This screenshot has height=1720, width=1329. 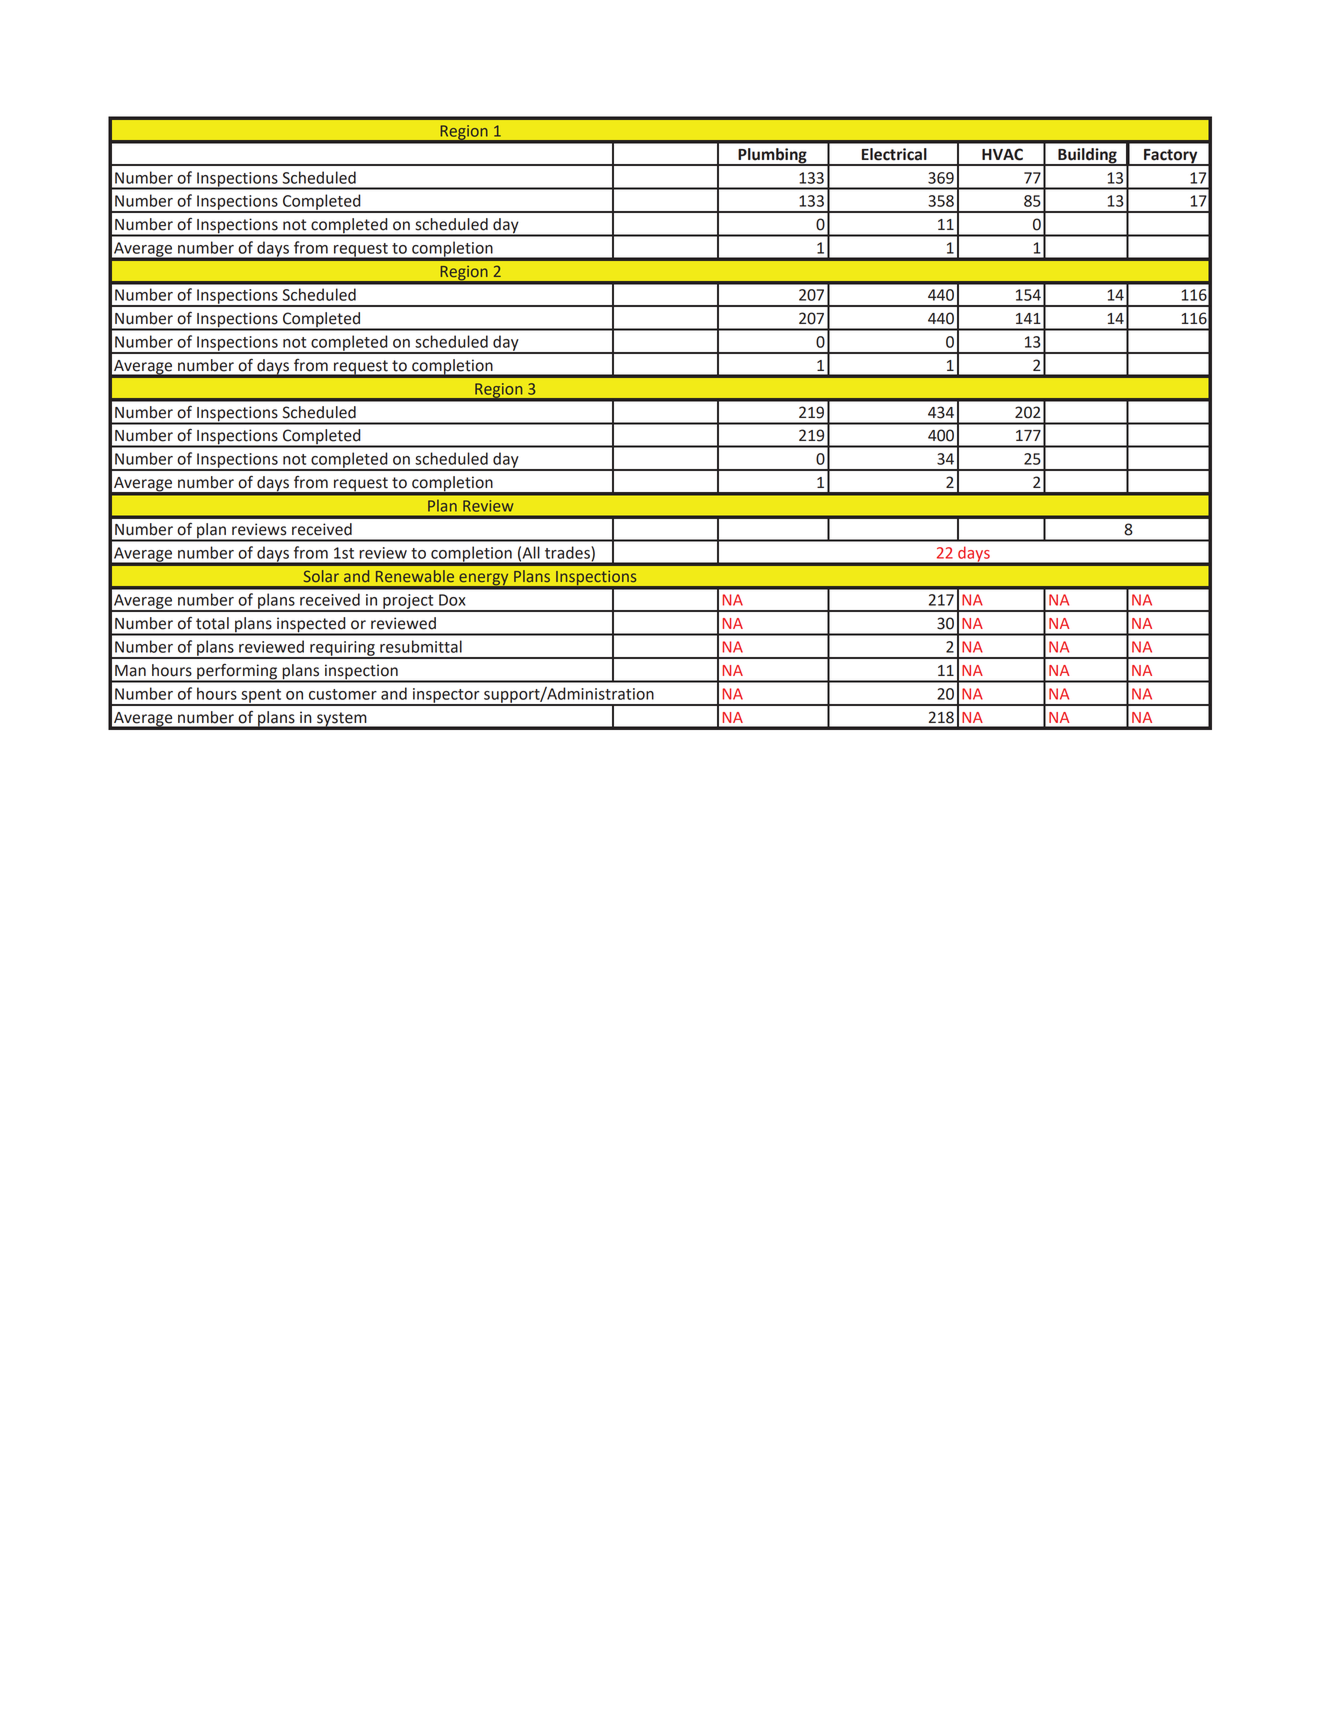 I want to click on energy, so click(x=484, y=580).
